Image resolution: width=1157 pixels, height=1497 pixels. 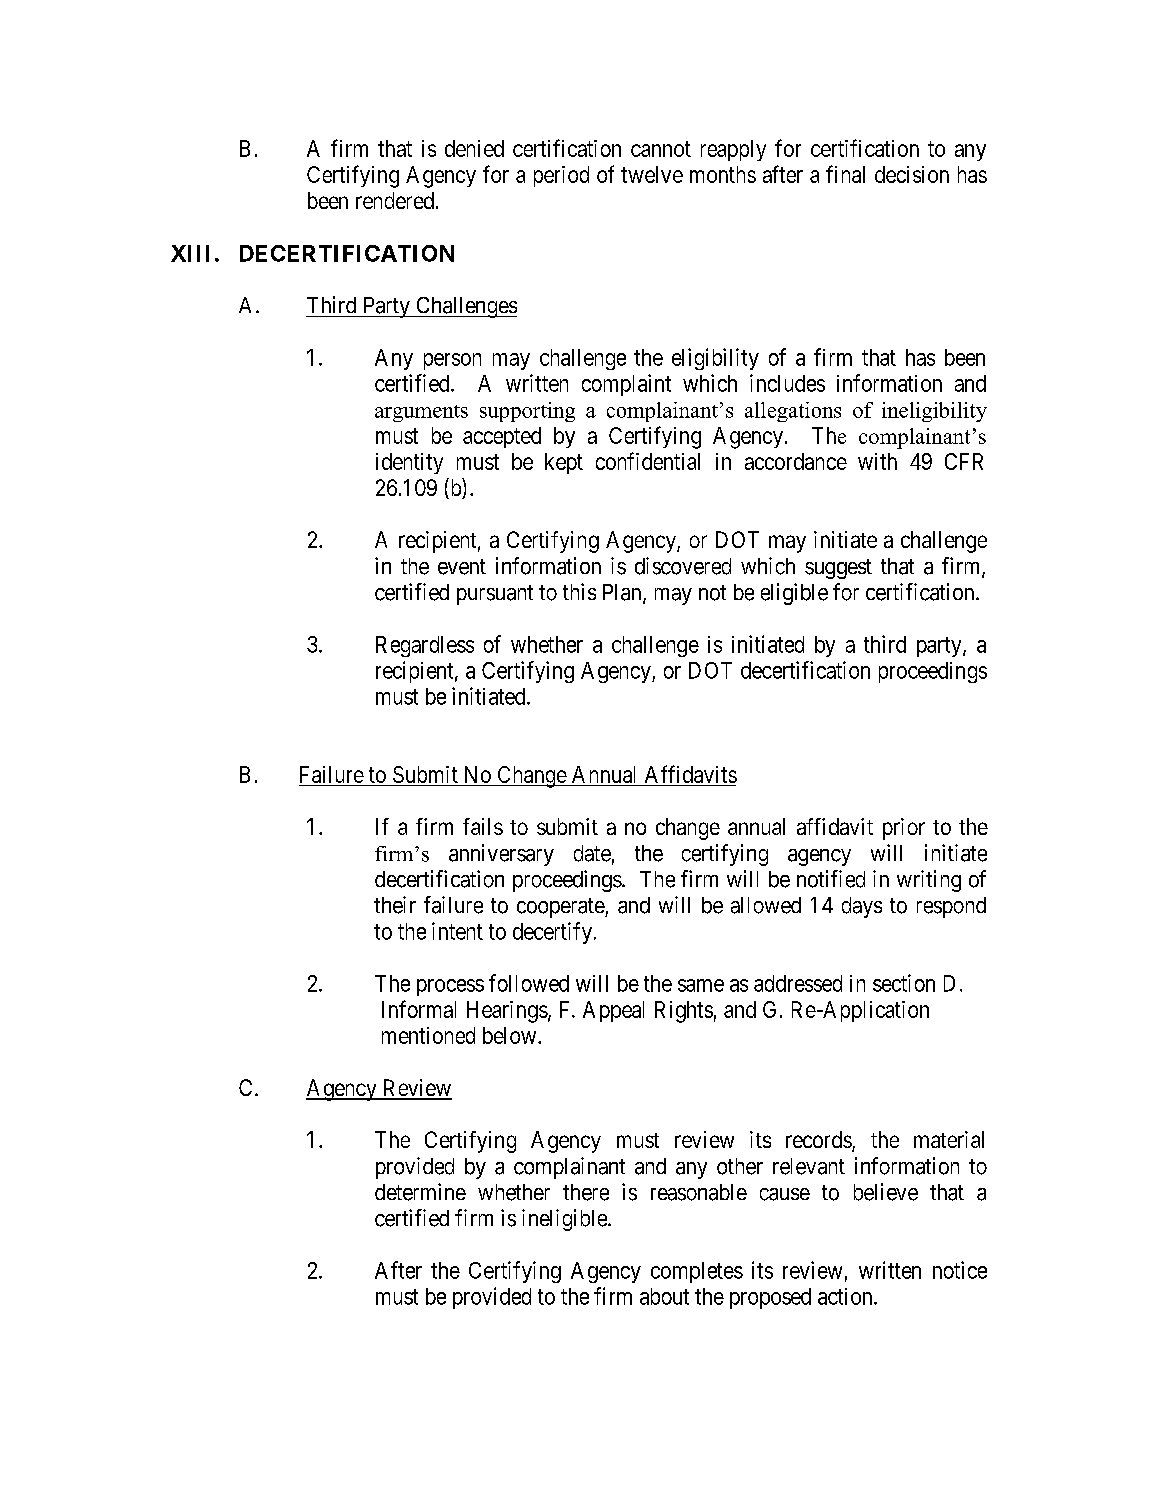 I want to click on period, so click(x=561, y=176).
